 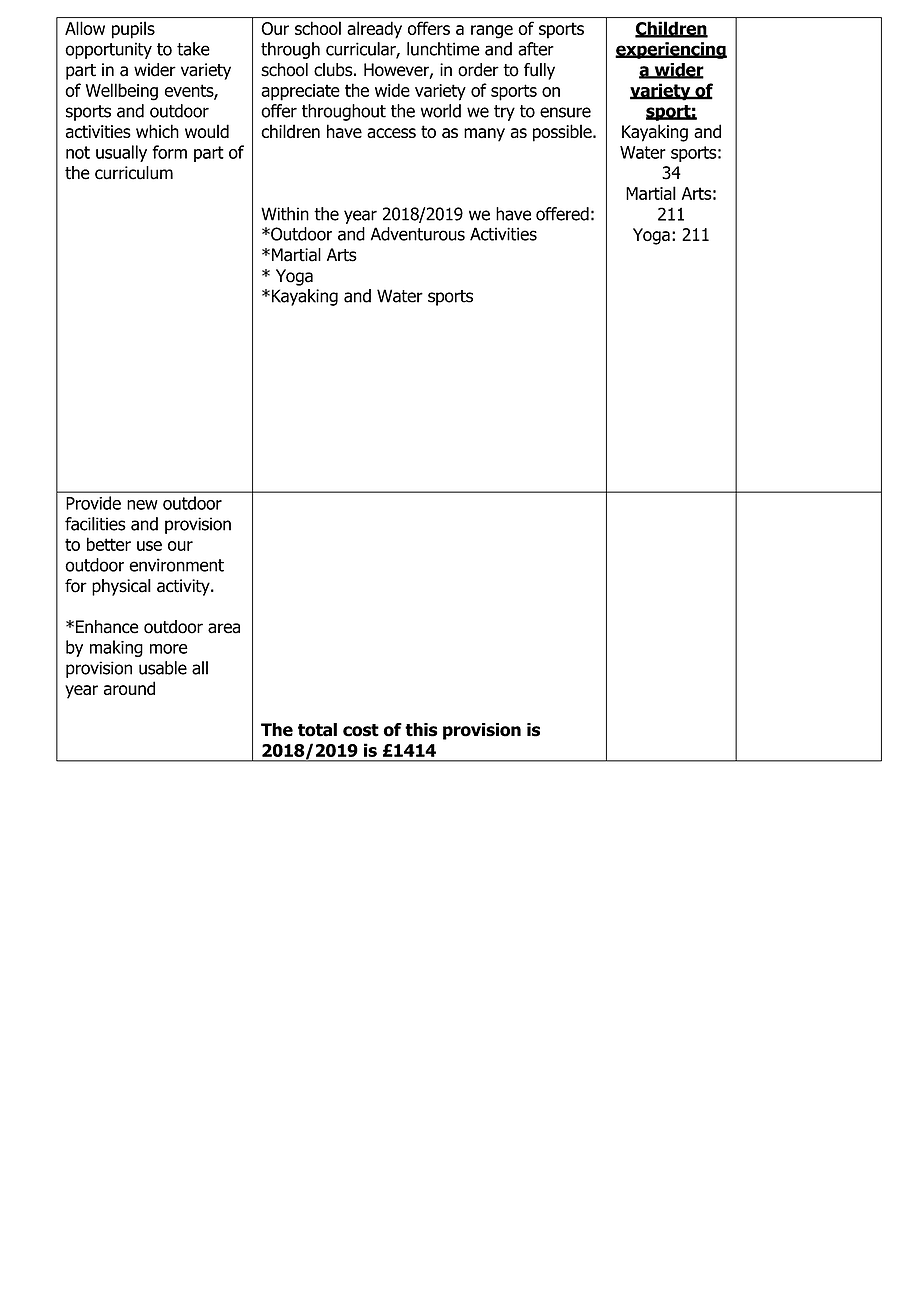 I want to click on new, so click(x=142, y=505).
